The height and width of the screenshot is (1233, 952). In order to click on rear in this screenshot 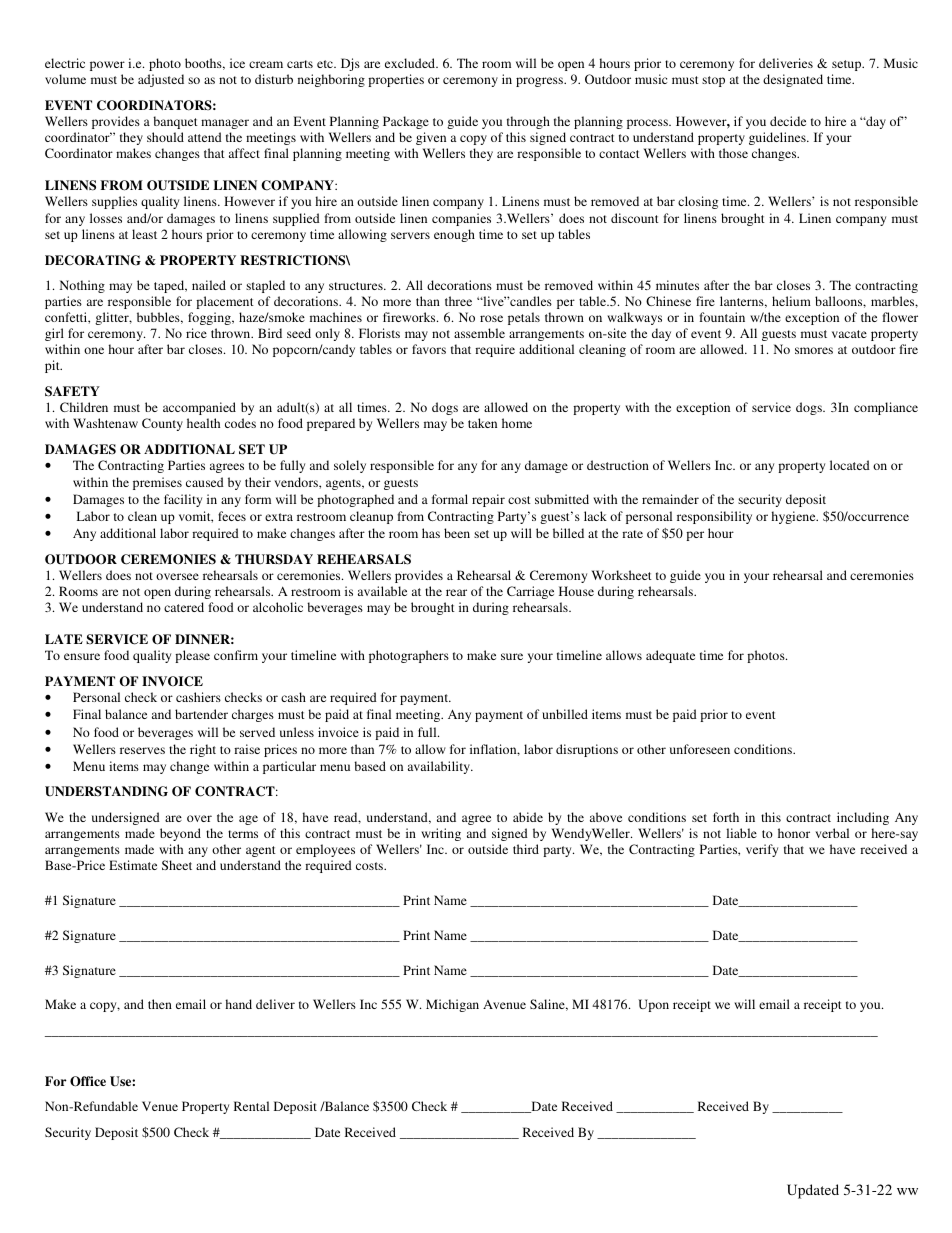, I will do `click(456, 592)`.
